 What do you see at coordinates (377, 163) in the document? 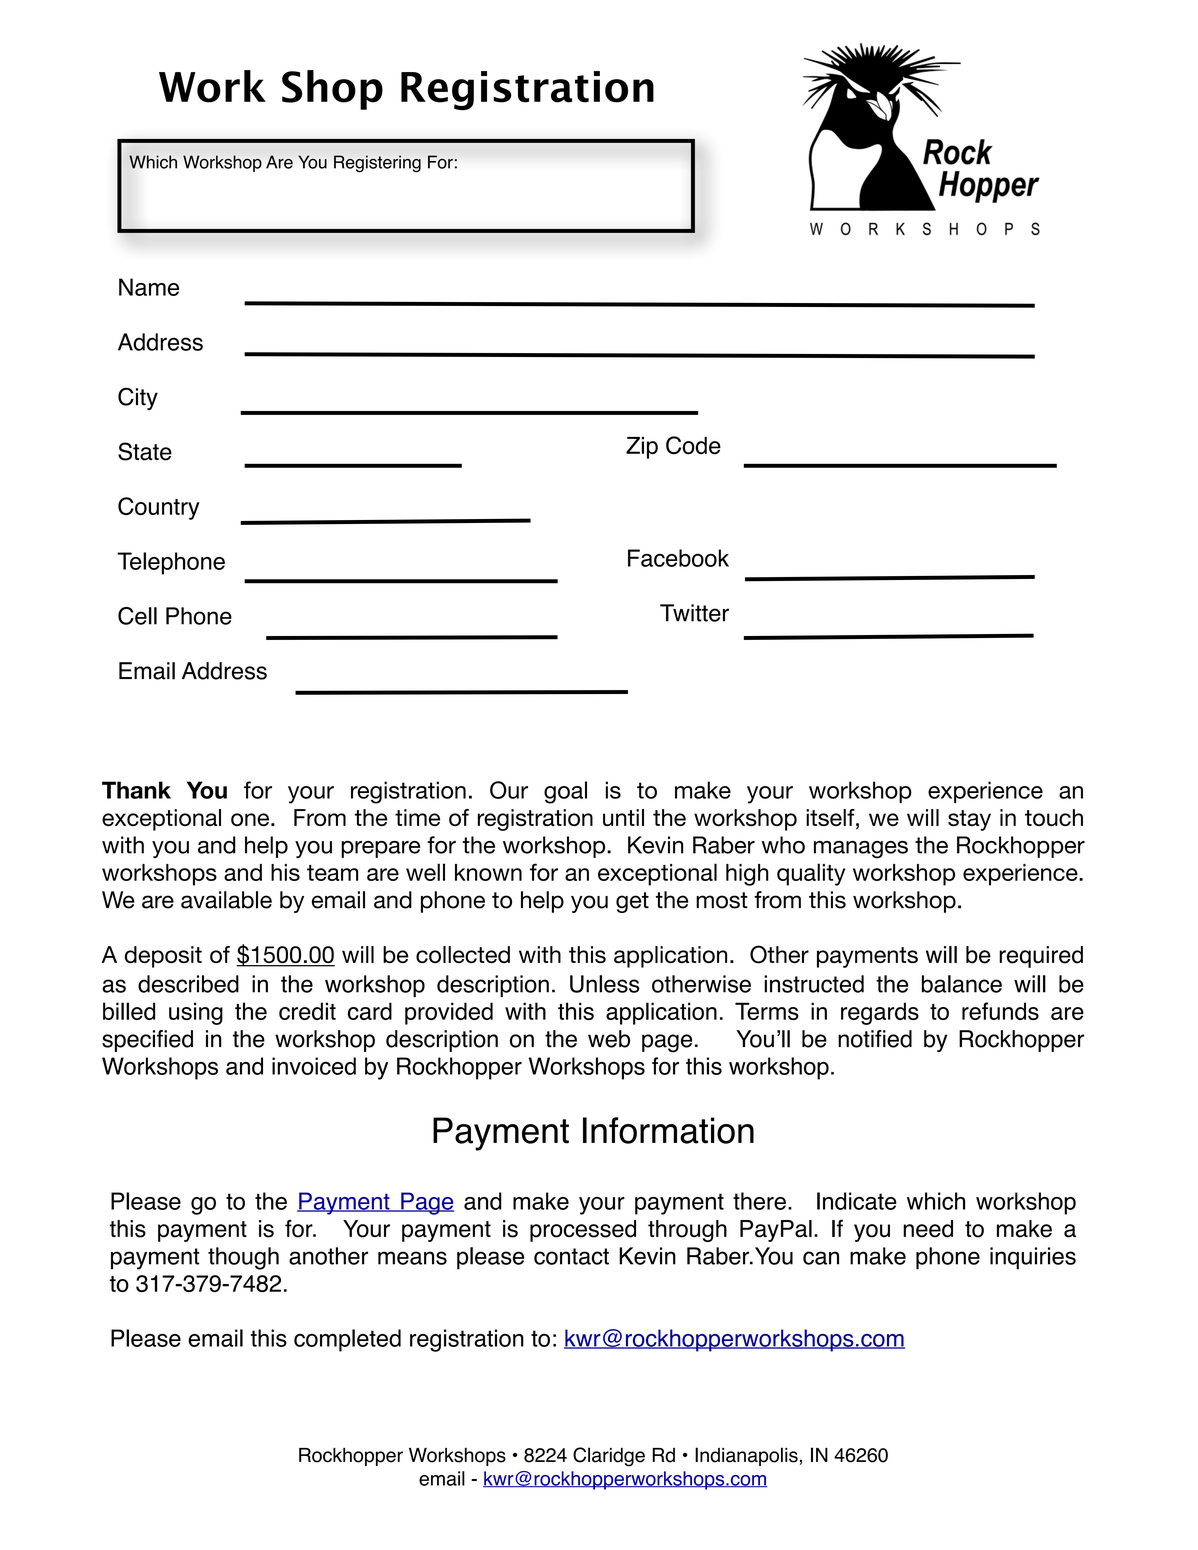
I see `Registering` at bounding box center [377, 163].
